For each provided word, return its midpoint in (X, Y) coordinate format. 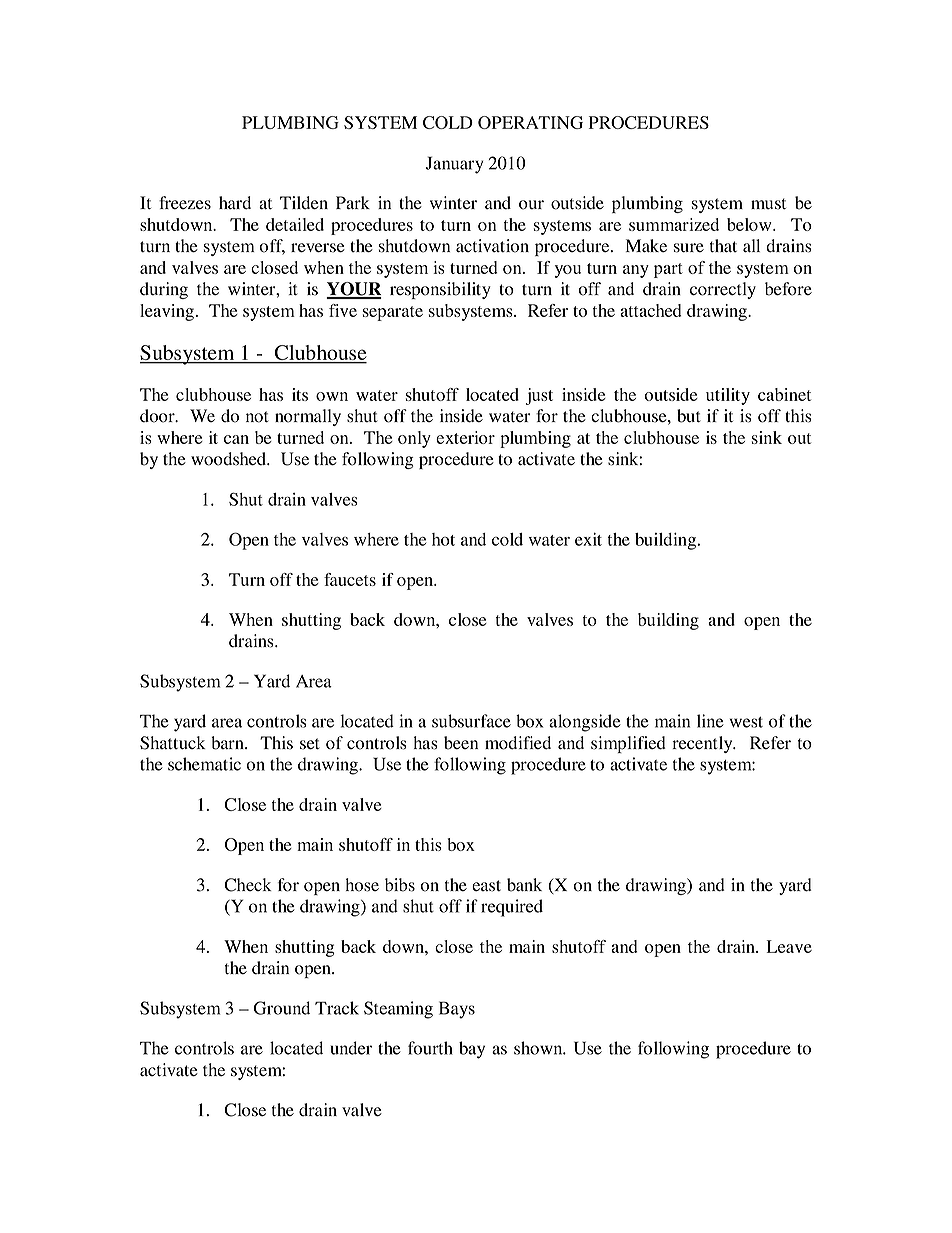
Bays (457, 1010)
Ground (282, 1008)
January (454, 165)
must (768, 204)
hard (235, 203)
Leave (789, 946)
